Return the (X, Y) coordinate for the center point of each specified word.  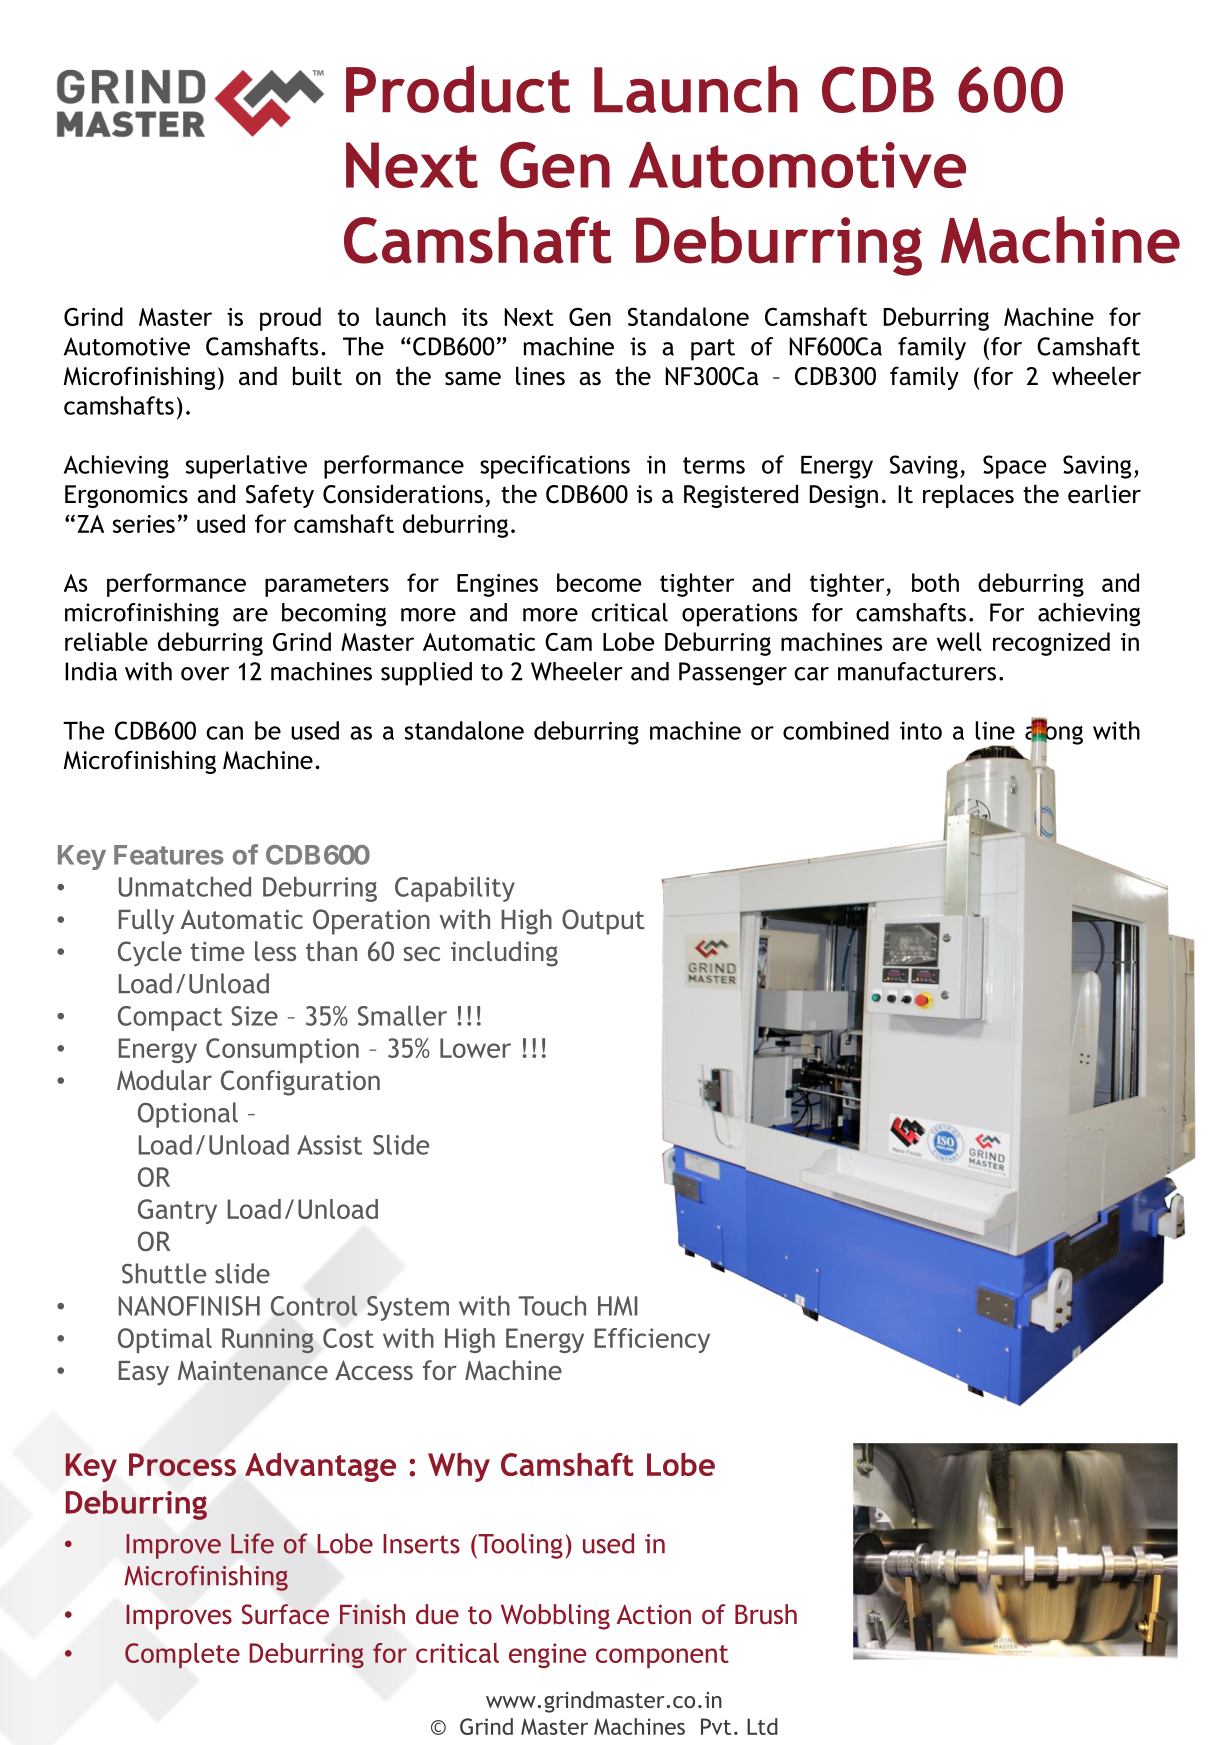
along (1054, 733)
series (144, 524)
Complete (182, 1656)
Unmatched (185, 886)
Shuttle (164, 1273)
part (713, 350)
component (662, 1656)
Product (458, 89)
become (599, 582)
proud (290, 319)
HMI (618, 1306)
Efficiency (652, 1340)
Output (603, 922)
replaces (968, 496)
